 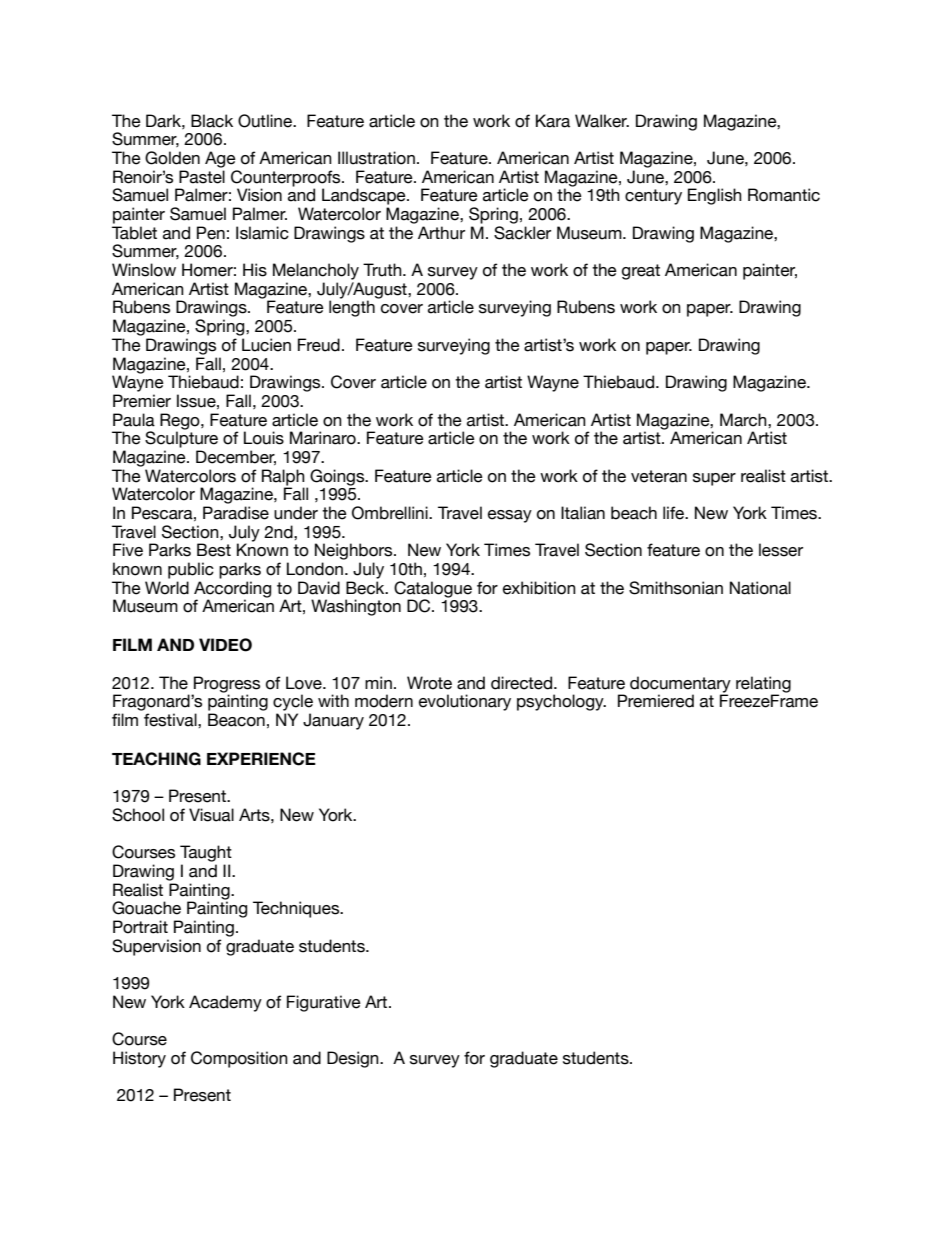 I want to click on Illustration, so click(x=376, y=158).
